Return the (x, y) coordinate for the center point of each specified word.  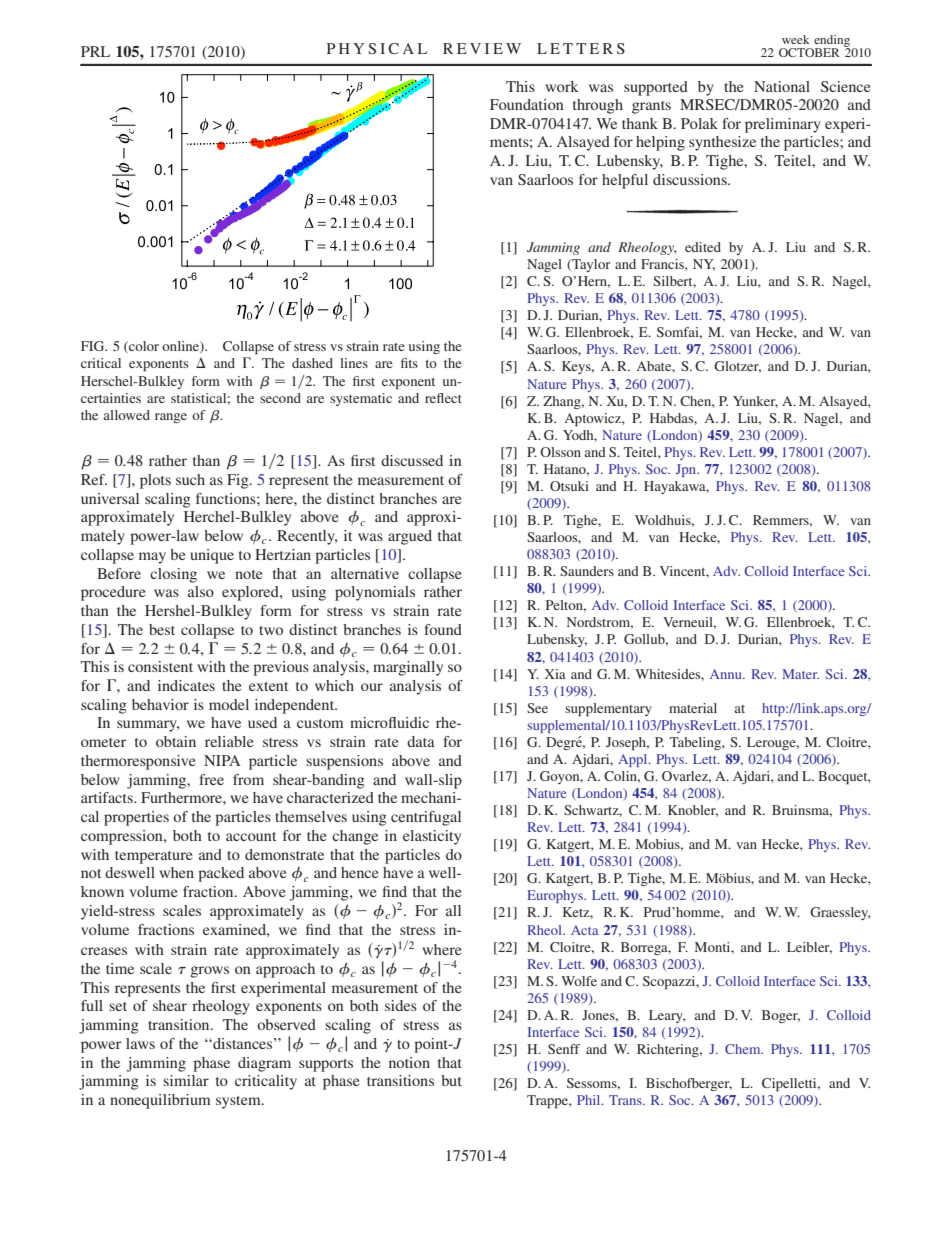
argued (410, 537)
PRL (95, 51)
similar (186, 1080)
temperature (153, 857)
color (143, 347)
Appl (634, 760)
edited (703, 247)
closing (173, 575)
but (451, 1080)
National (782, 86)
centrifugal (426, 818)
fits (409, 363)
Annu (727, 674)
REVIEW (482, 48)
